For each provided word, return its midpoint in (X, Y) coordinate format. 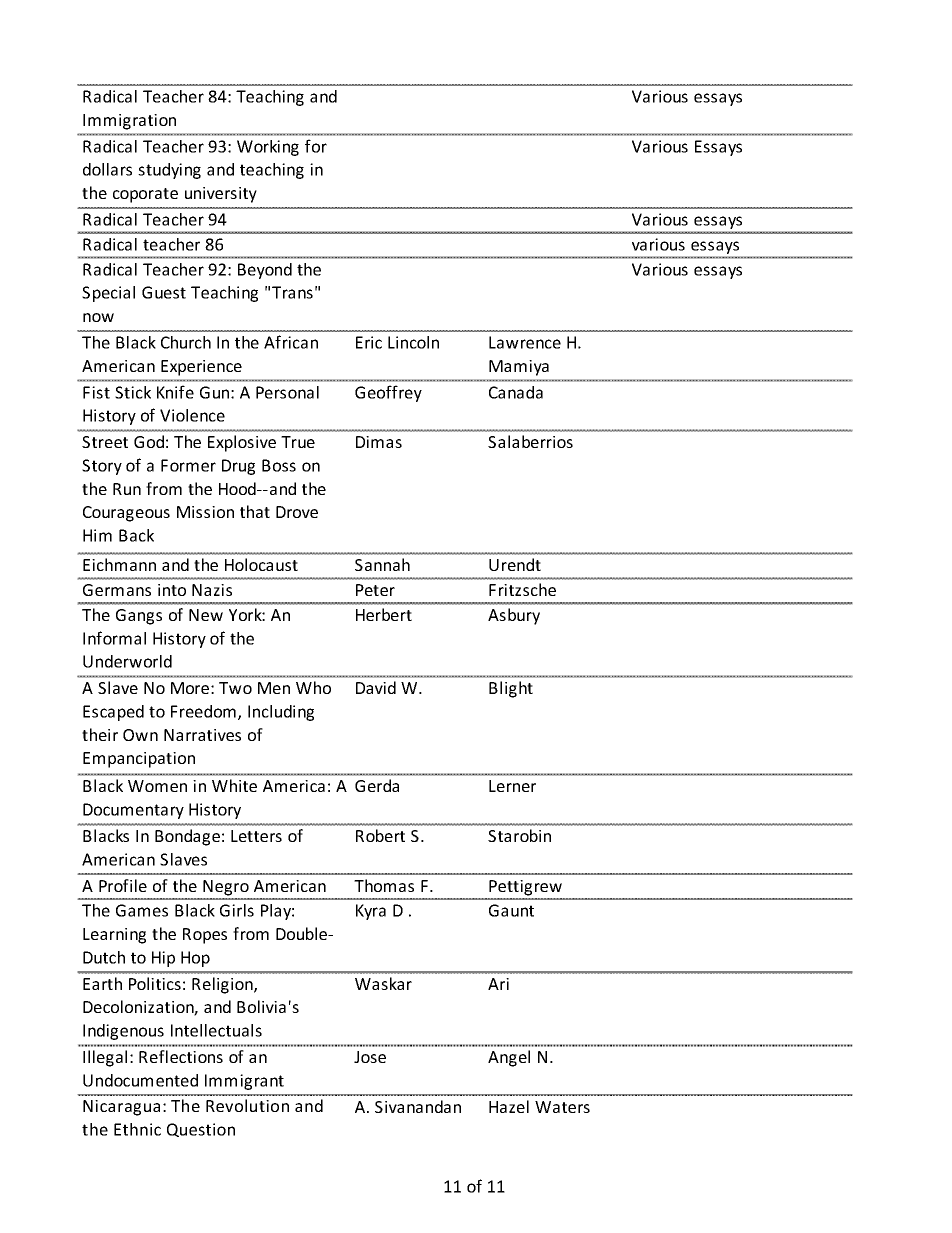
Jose (370, 1057)
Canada (516, 392)
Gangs (139, 617)
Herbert (384, 614)
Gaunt (511, 910)
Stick (133, 392)
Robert (380, 835)
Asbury (514, 616)
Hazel (509, 1106)
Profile (123, 885)
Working (268, 148)
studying (169, 171)
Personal (287, 392)
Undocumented (140, 1080)
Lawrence (525, 342)
